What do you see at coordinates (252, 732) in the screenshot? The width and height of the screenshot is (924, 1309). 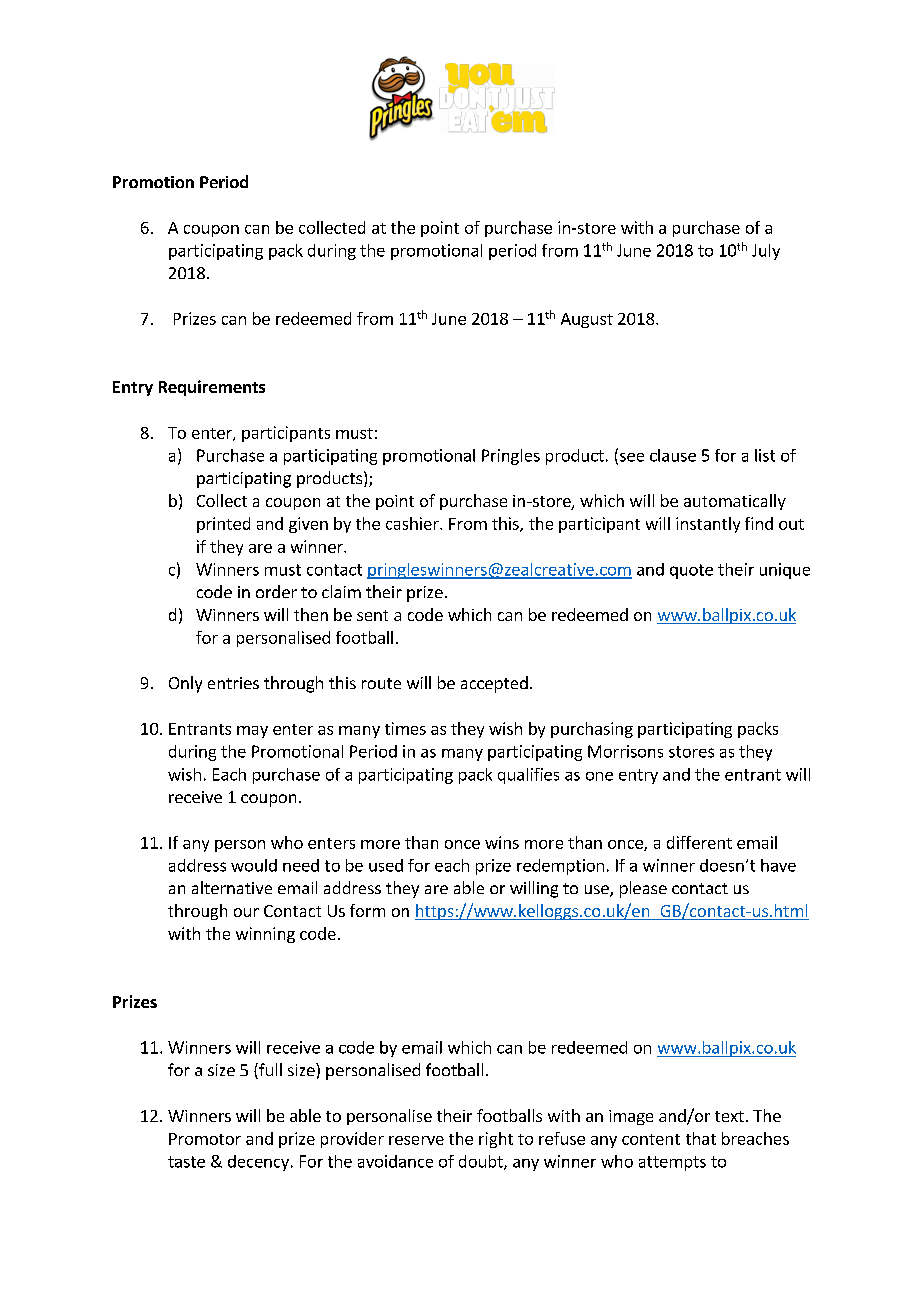 I see `may` at bounding box center [252, 732].
